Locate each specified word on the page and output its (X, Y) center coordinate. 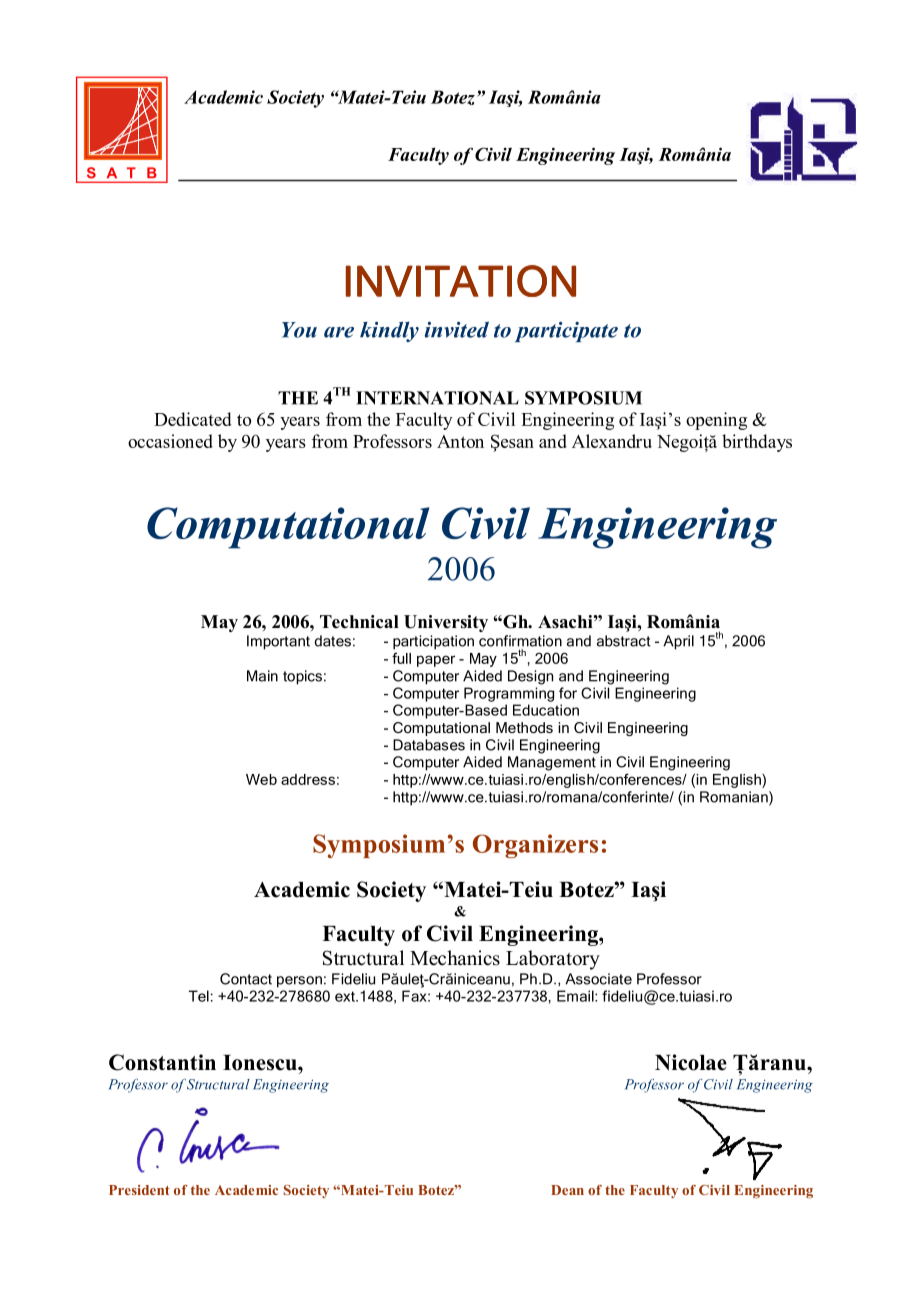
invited (457, 329)
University (446, 623)
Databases (429, 745)
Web (261, 779)
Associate (598, 979)
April (678, 642)
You (299, 330)
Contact (246, 979)
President (139, 1190)
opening (716, 421)
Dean (567, 1190)
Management (552, 763)
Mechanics (455, 958)
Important (278, 642)
